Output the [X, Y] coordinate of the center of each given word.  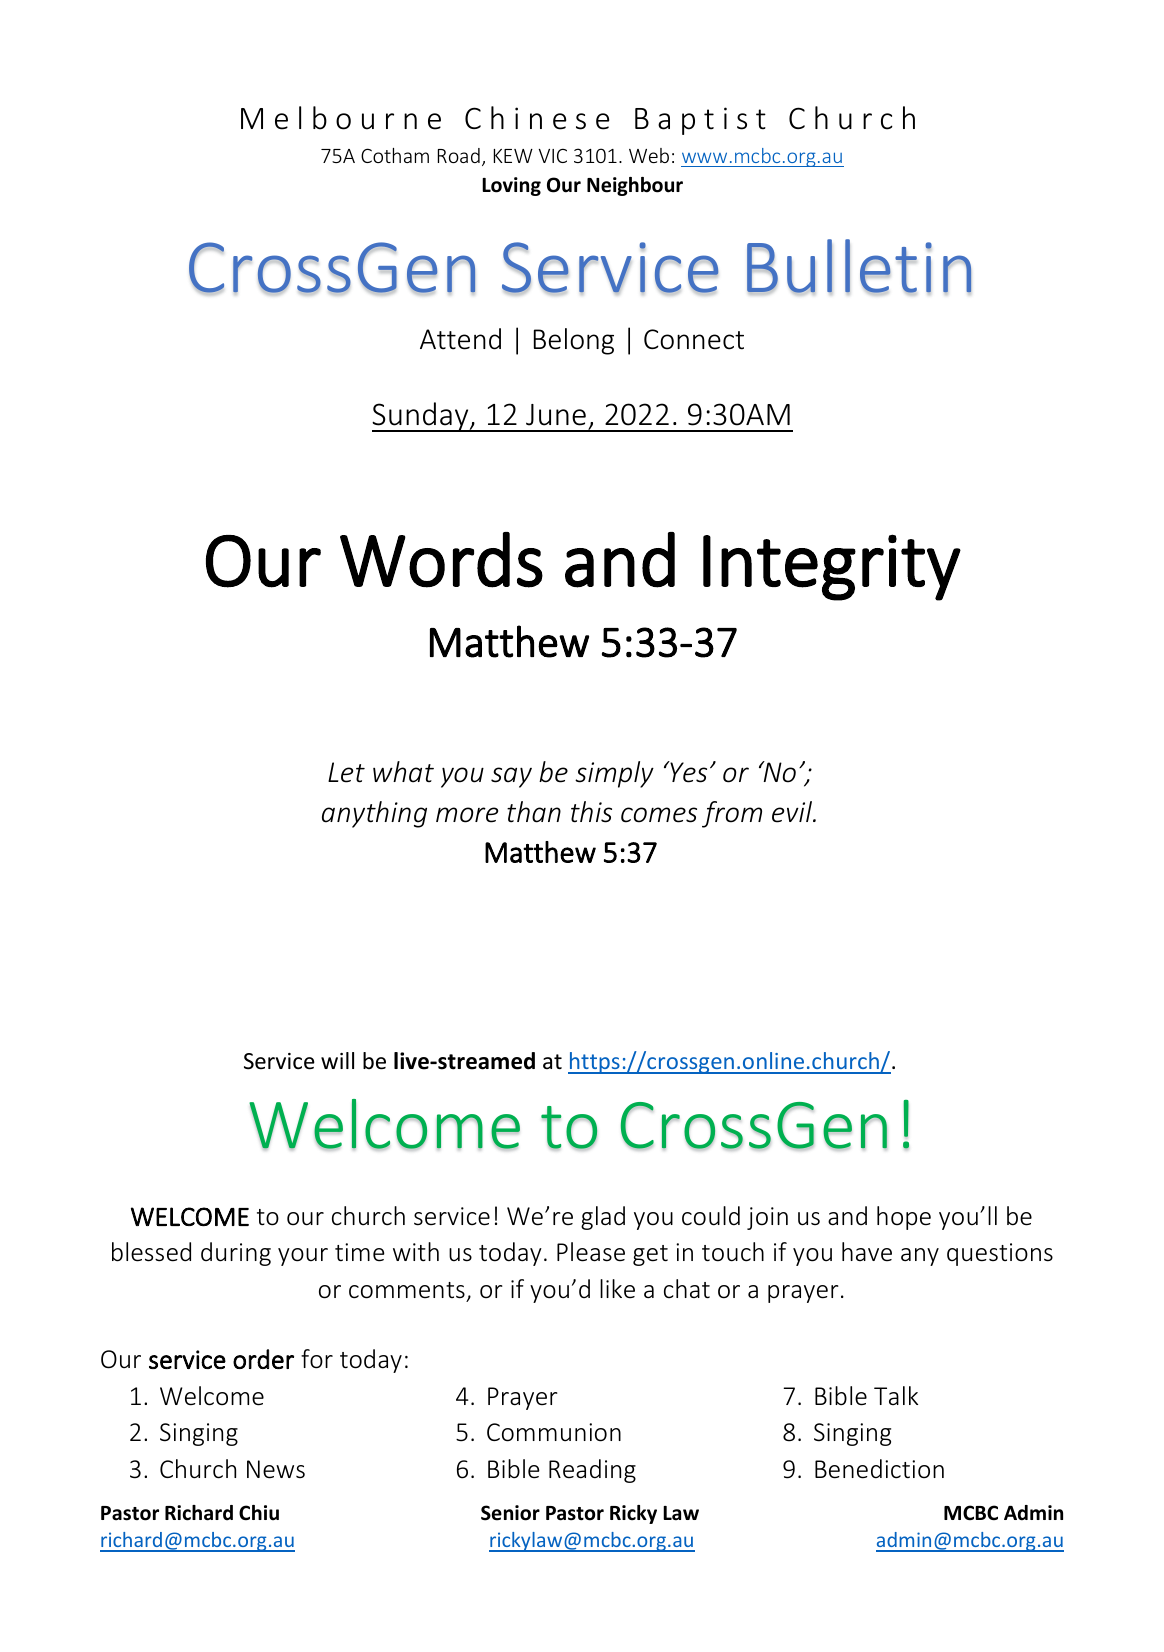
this [591, 812]
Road [459, 155]
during [236, 1254]
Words [441, 560]
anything [374, 814]
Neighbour [635, 186]
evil [793, 812]
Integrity [832, 567]
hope [904, 1218]
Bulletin [859, 267]
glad [603, 1218]
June [556, 415]
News [276, 1469]
